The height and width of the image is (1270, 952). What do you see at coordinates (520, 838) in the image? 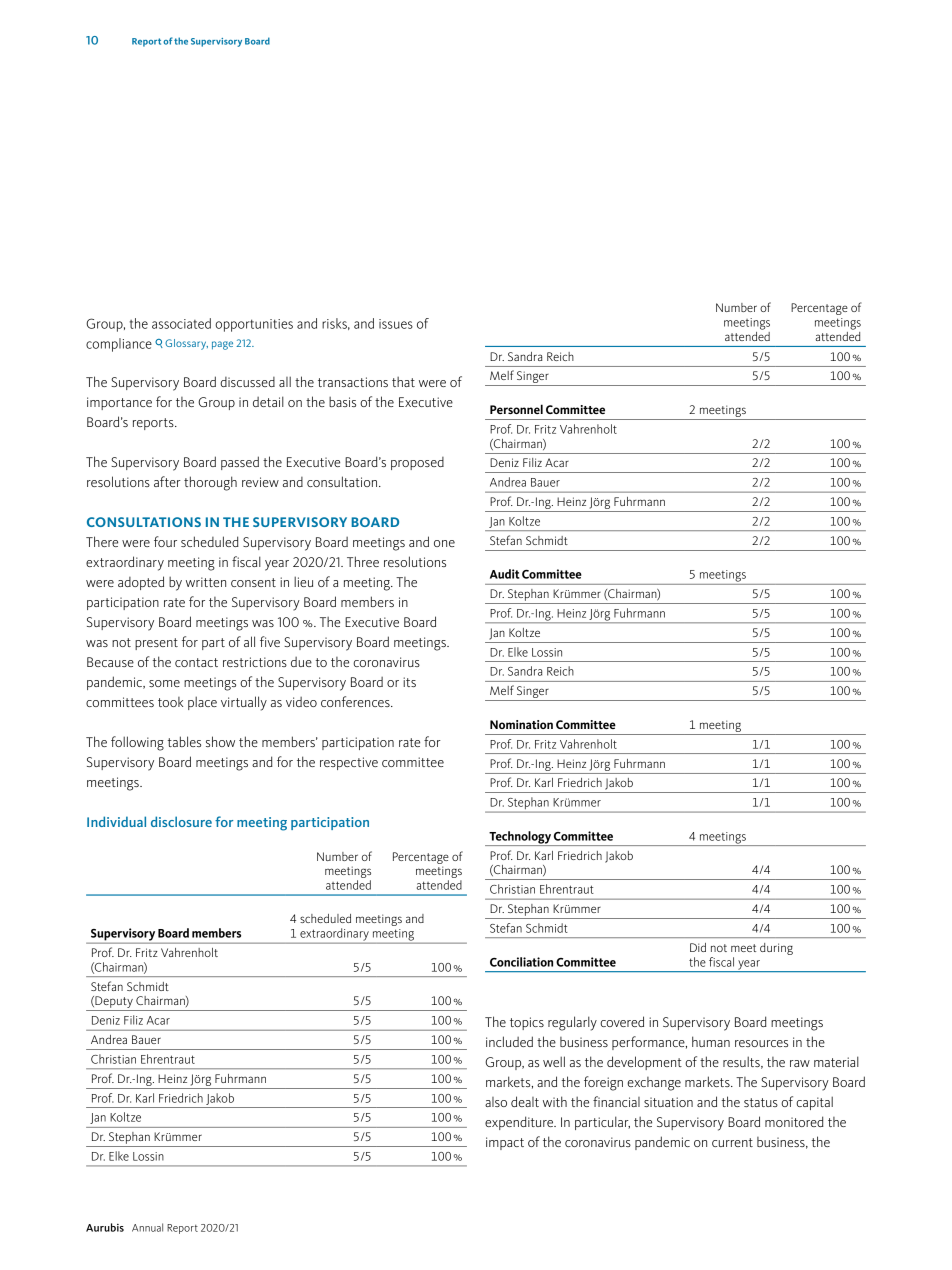
I see `Technology` at bounding box center [520, 838].
